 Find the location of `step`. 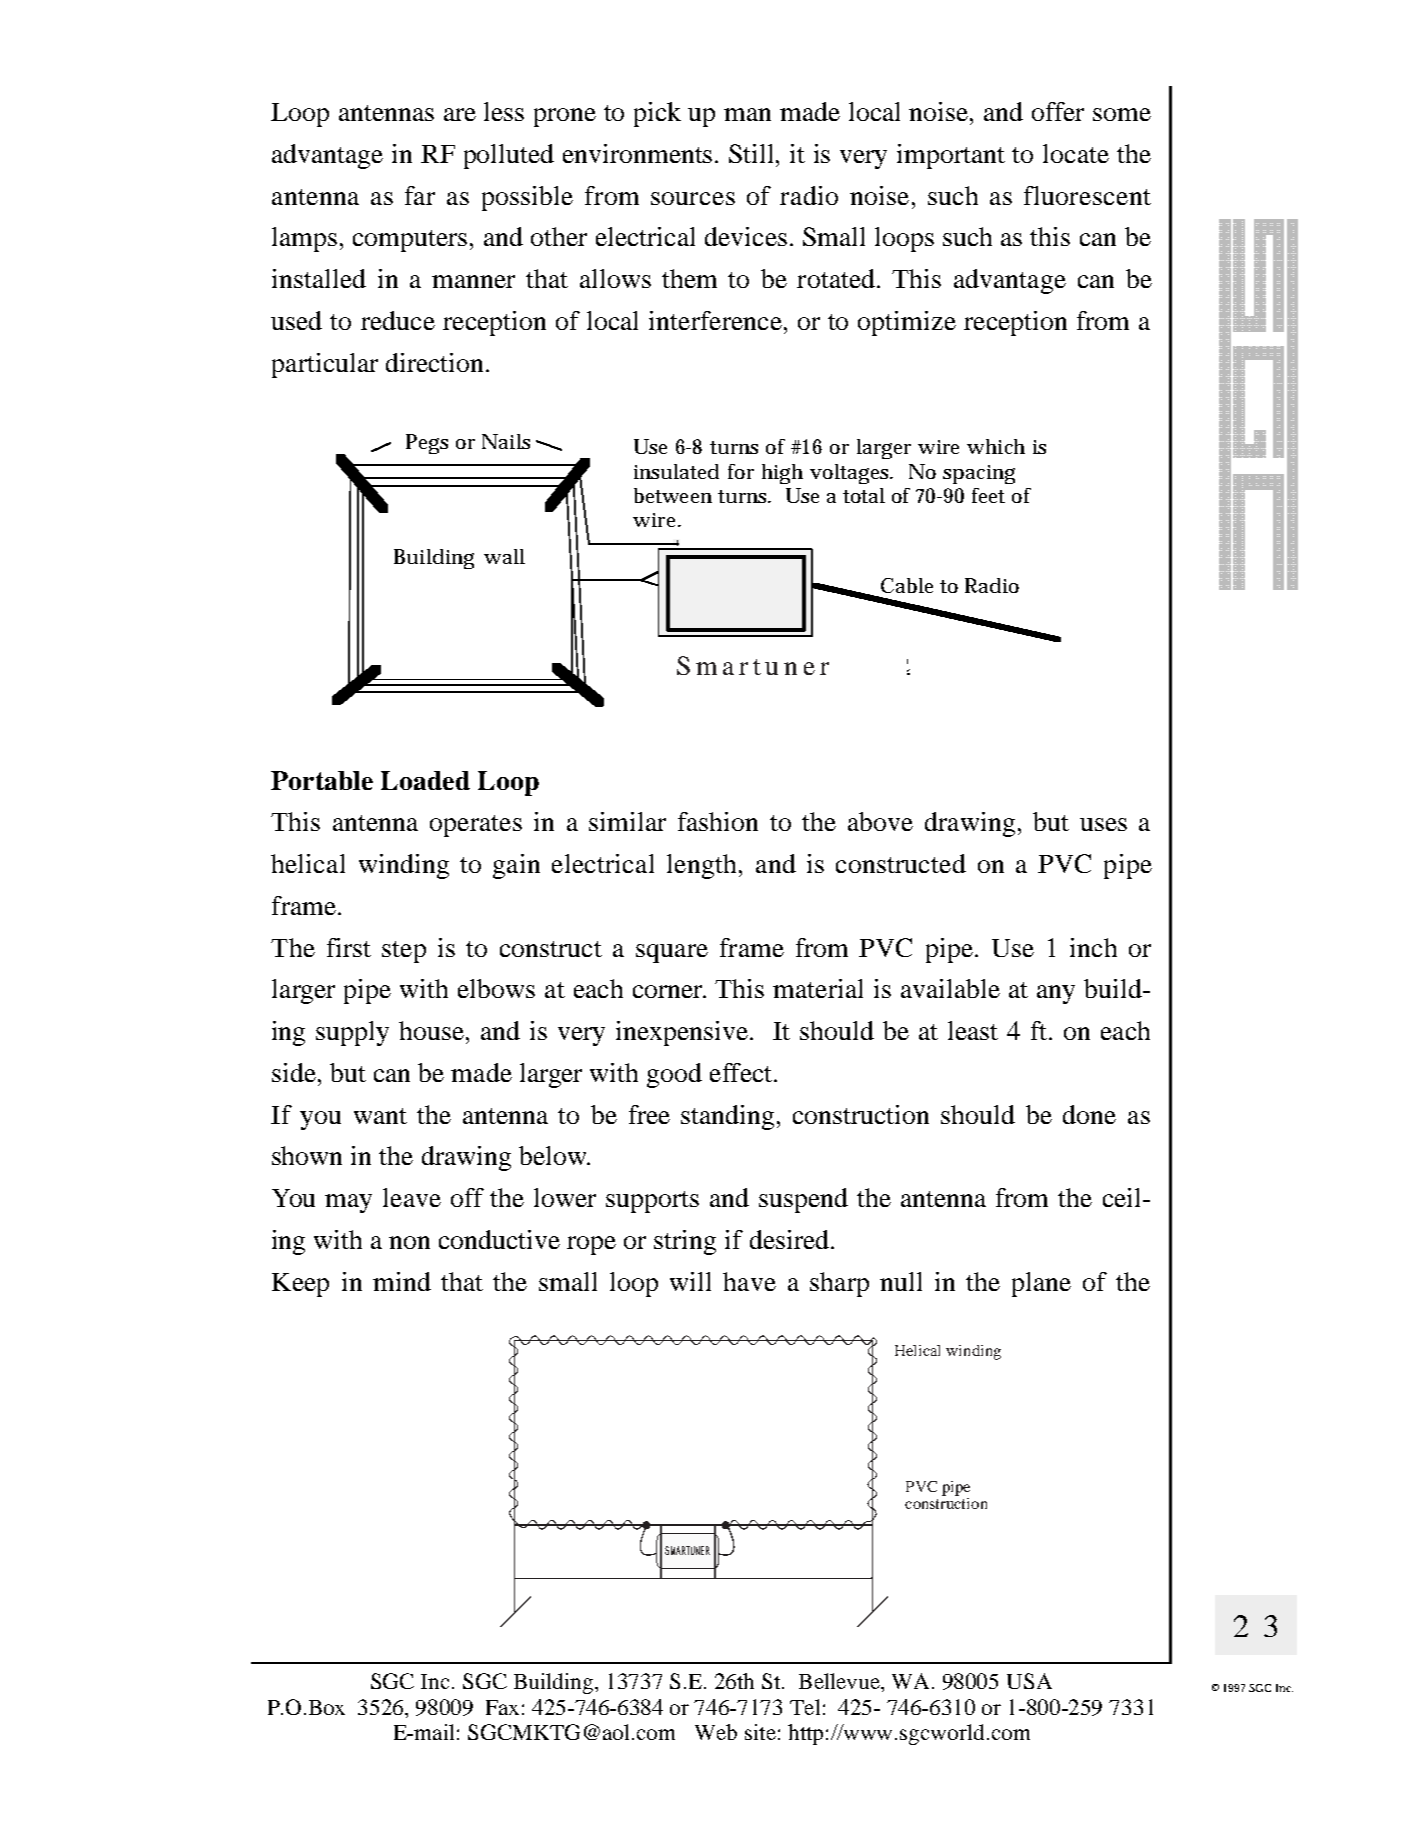

step is located at coordinates (404, 952).
